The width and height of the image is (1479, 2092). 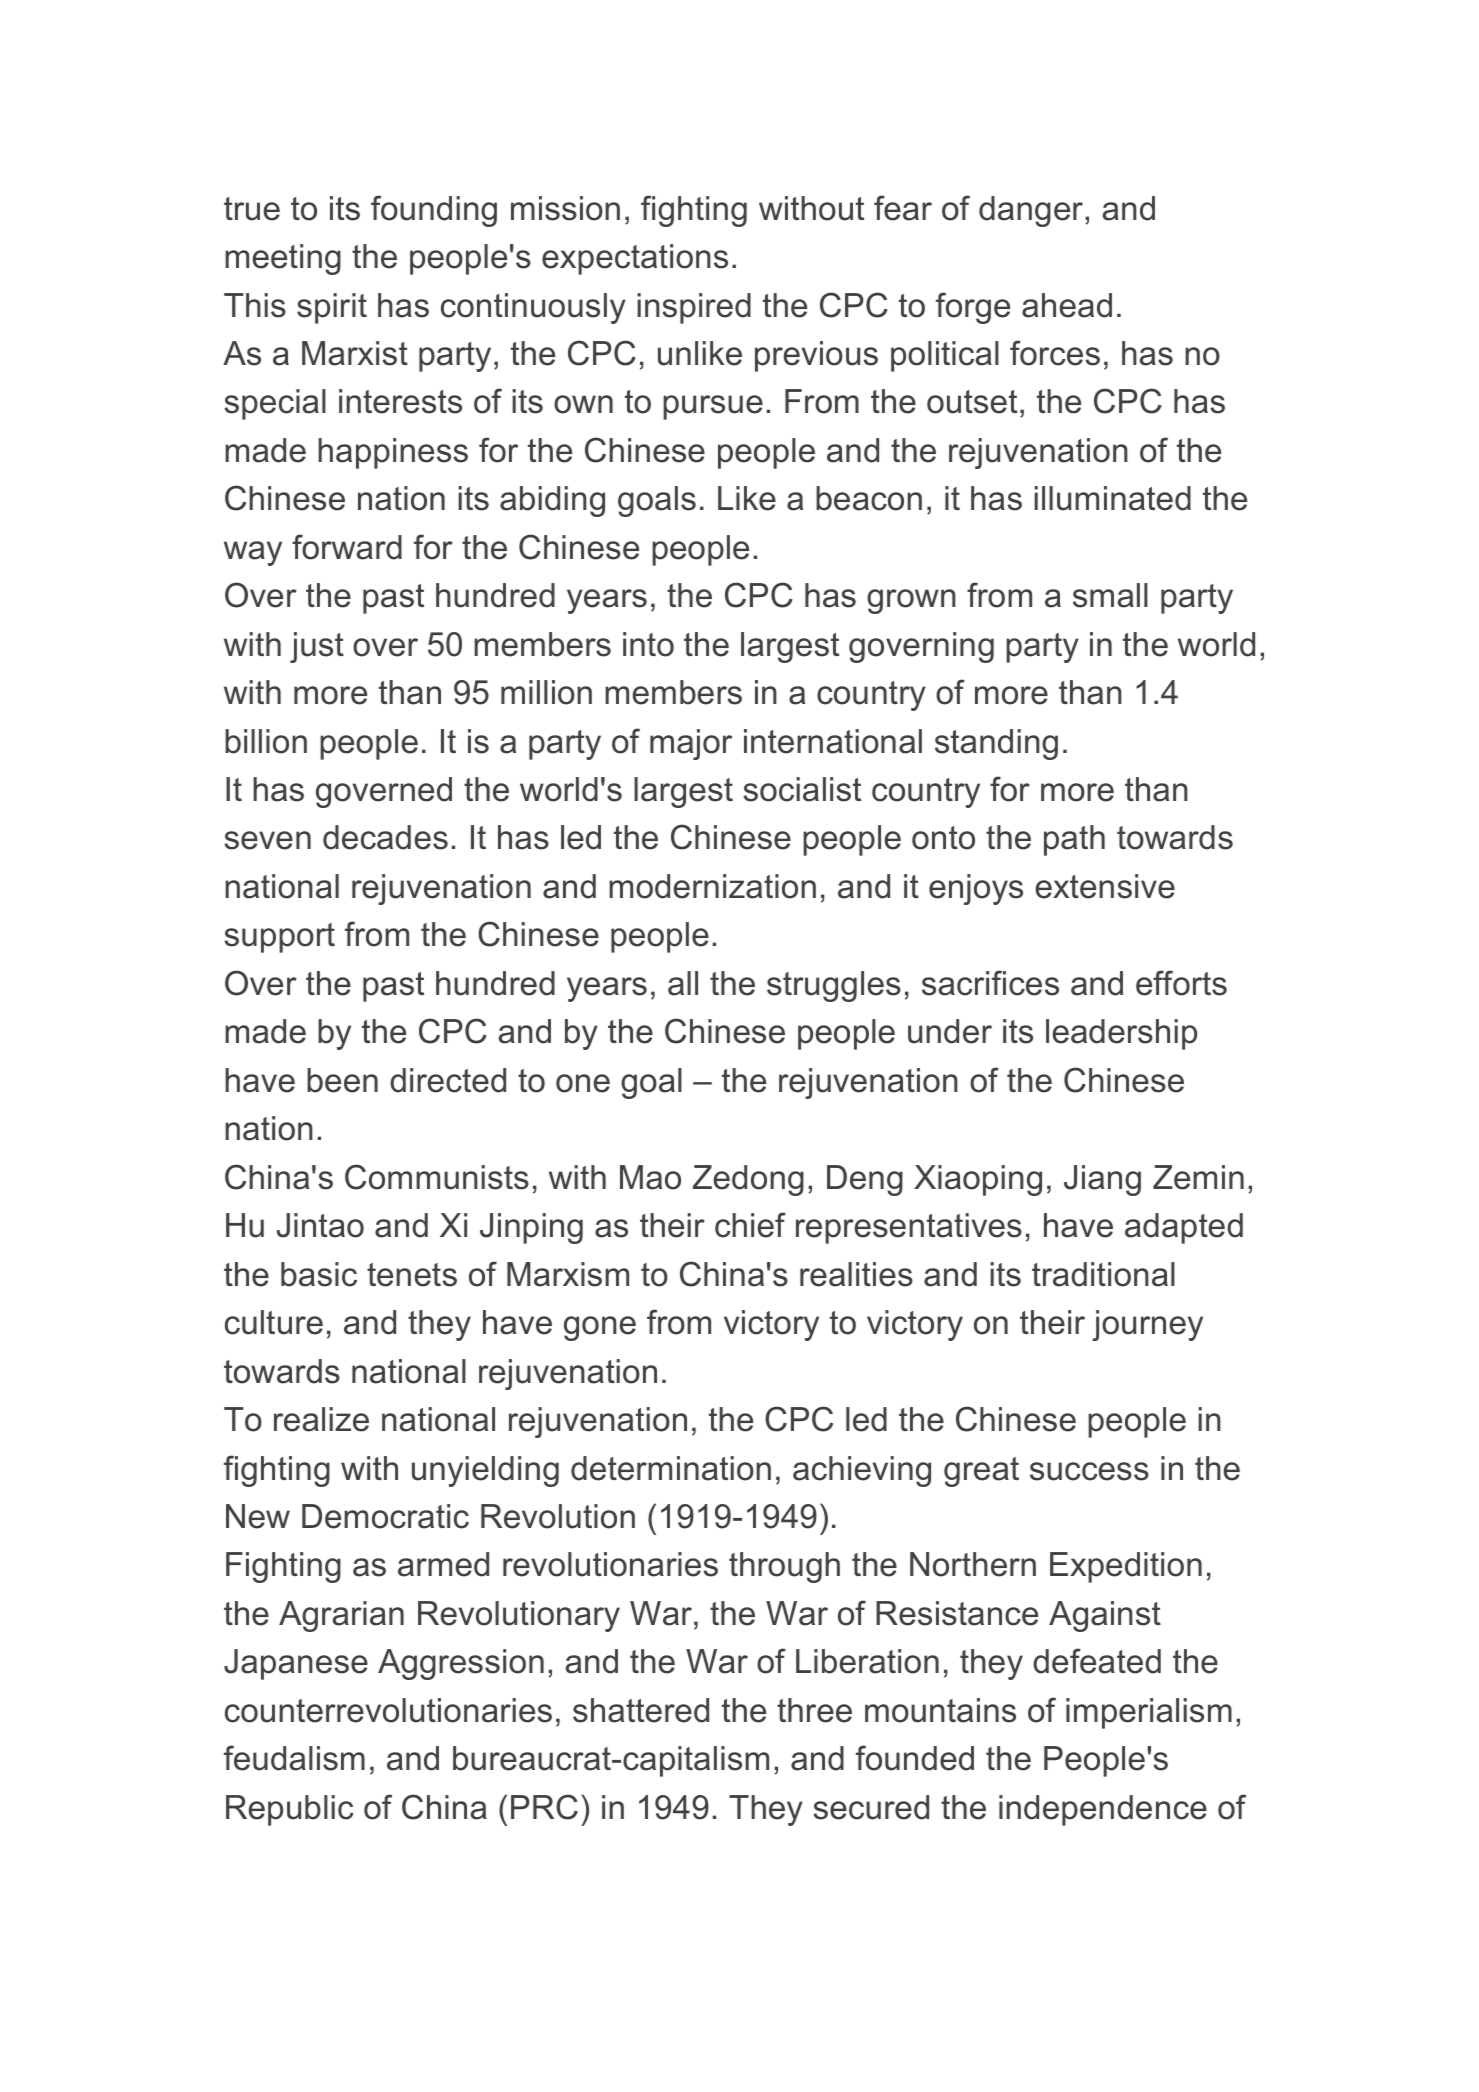 What do you see at coordinates (332, 308) in the image?
I see `spirit` at bounding box center [332, 308].
